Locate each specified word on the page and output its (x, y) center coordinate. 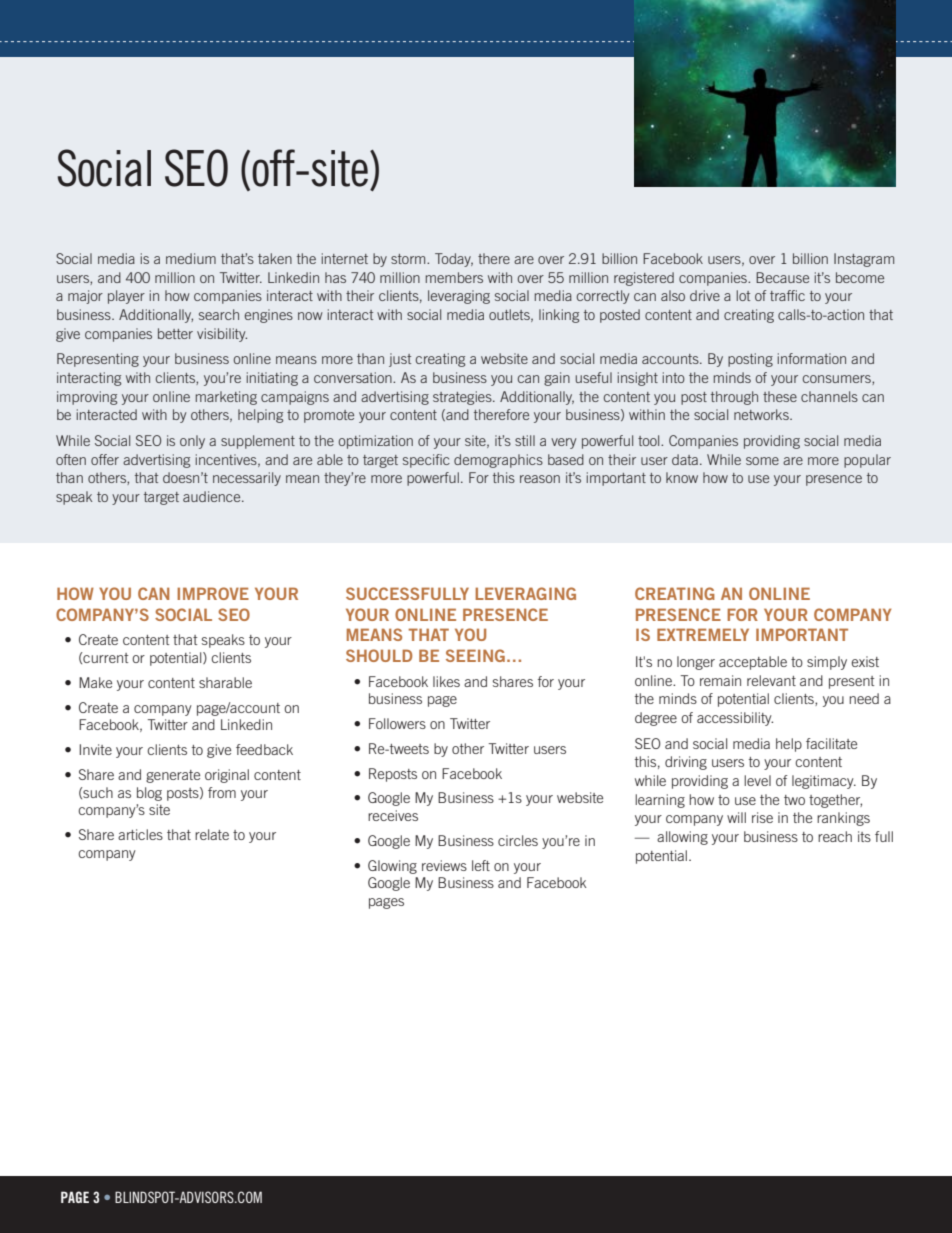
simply (827, 663)
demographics (498, 461)
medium (191, 258)
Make (95, 682)
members (454, 277)
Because (782, 277)
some (762, 461)
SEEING (475, 655)
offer (105, 459)
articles (140, 834)
